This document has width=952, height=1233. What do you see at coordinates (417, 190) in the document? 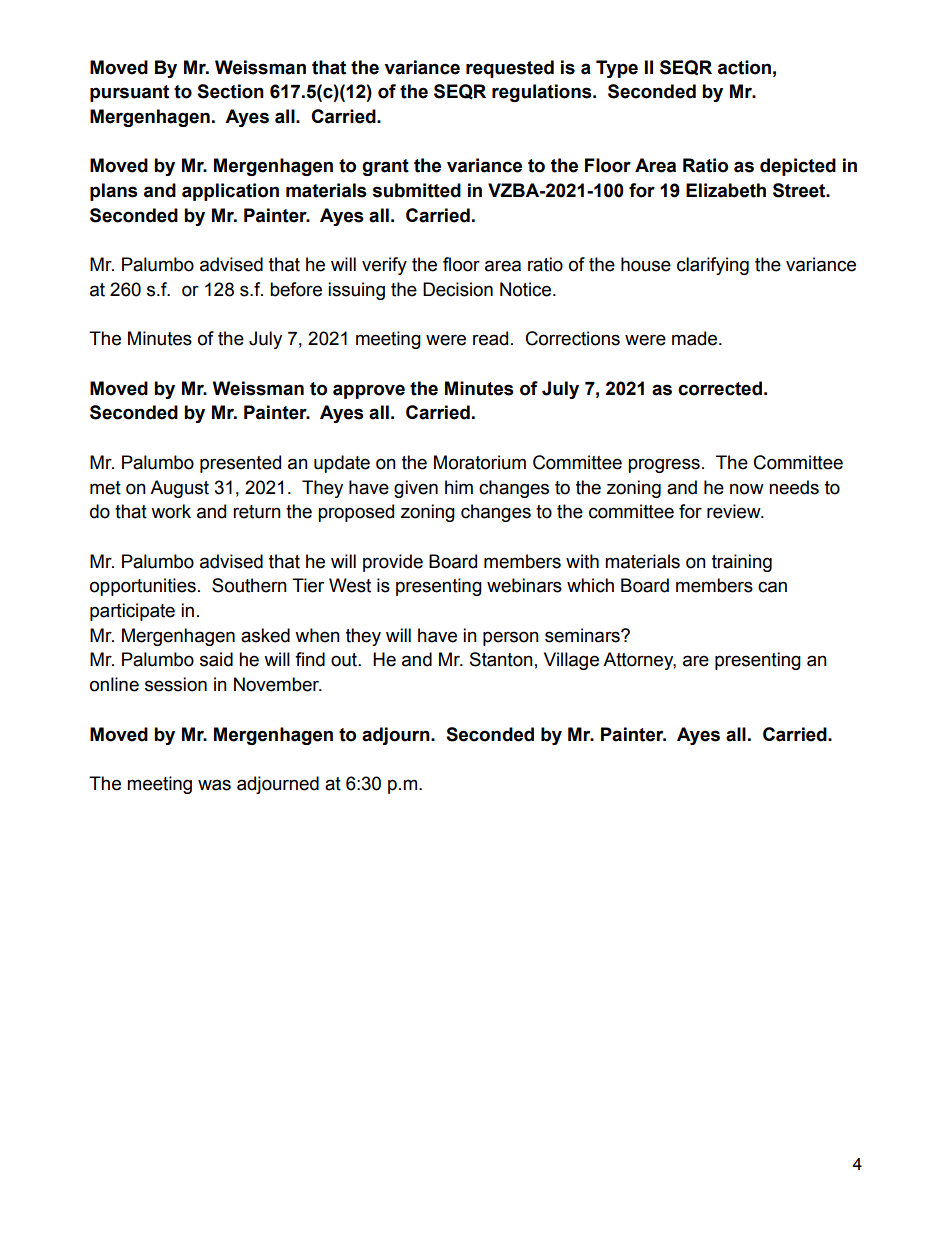
I see `submitted` at bounding box center [417, 190].
